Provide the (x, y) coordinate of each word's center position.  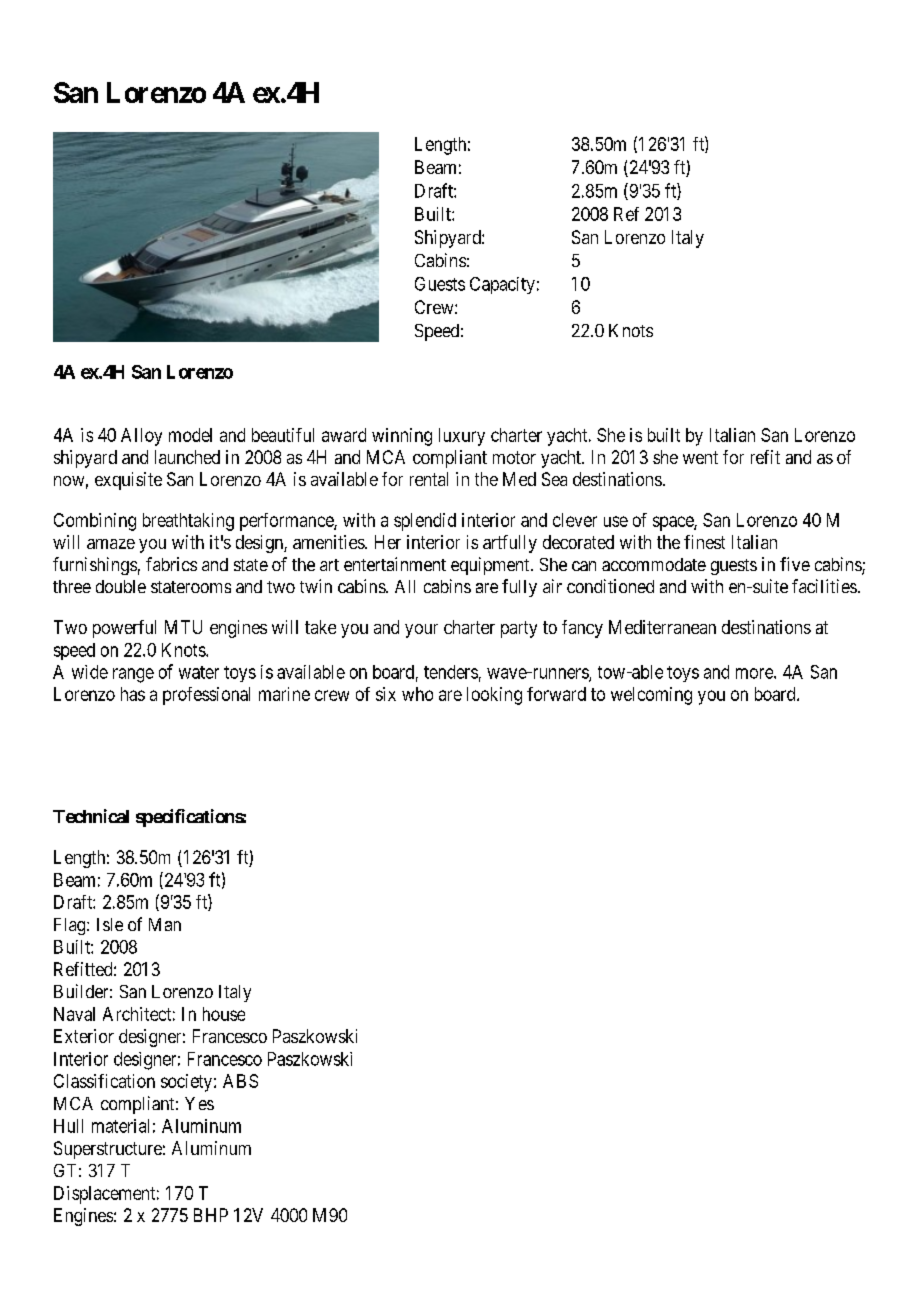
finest (704, 542)
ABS (240, 1081)
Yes (199, 1103)
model (190, 435)
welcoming (651, 696)
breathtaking (188, 522)
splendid (425, 522)
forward (556, 694)
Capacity (502, 285)
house (224, 1014)
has (133, 694)
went (700, 457)
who (417, 694)
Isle (110, 924)
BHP (211, 1215)
